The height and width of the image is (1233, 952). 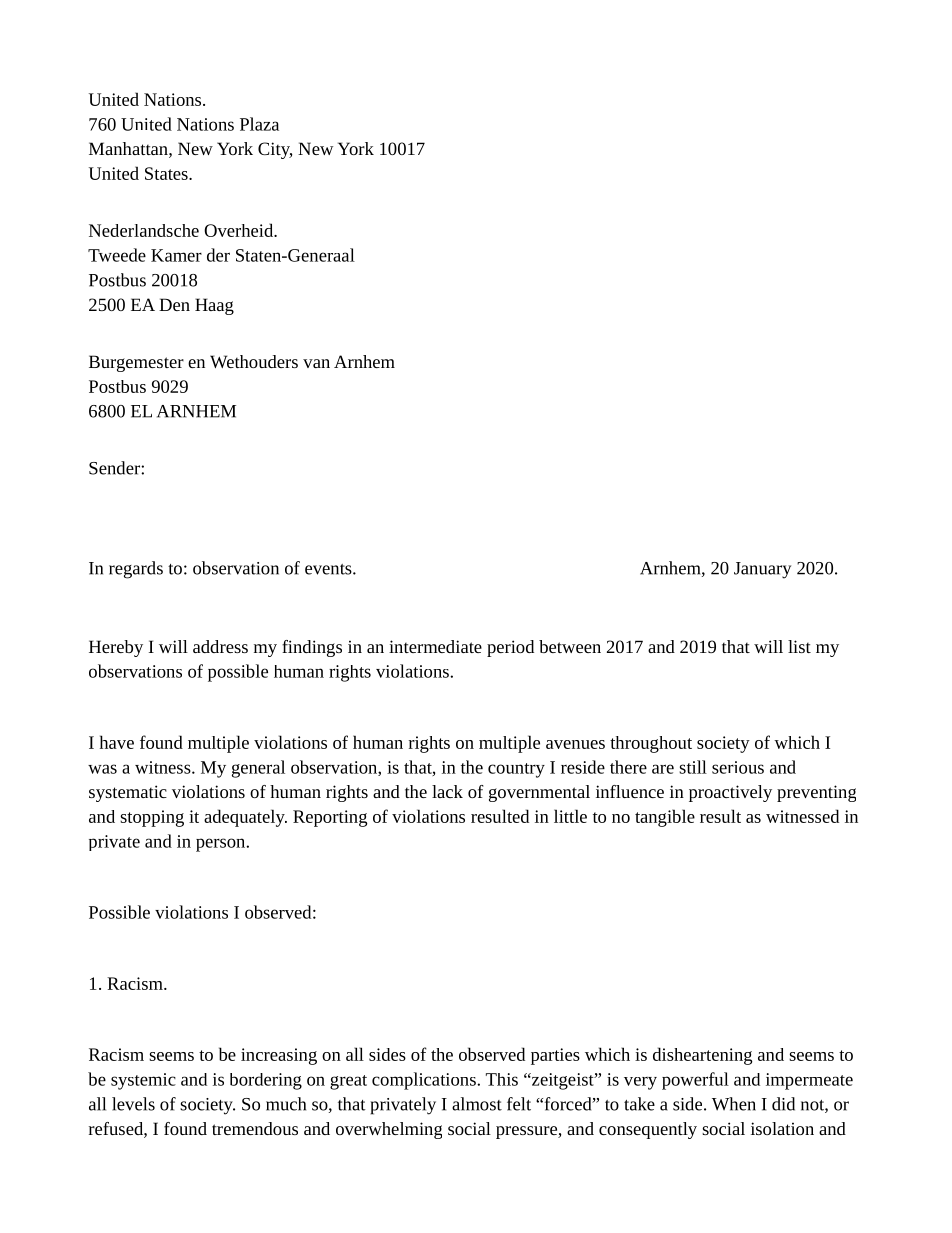 I want to click on van, so click(x=316, y=363).
